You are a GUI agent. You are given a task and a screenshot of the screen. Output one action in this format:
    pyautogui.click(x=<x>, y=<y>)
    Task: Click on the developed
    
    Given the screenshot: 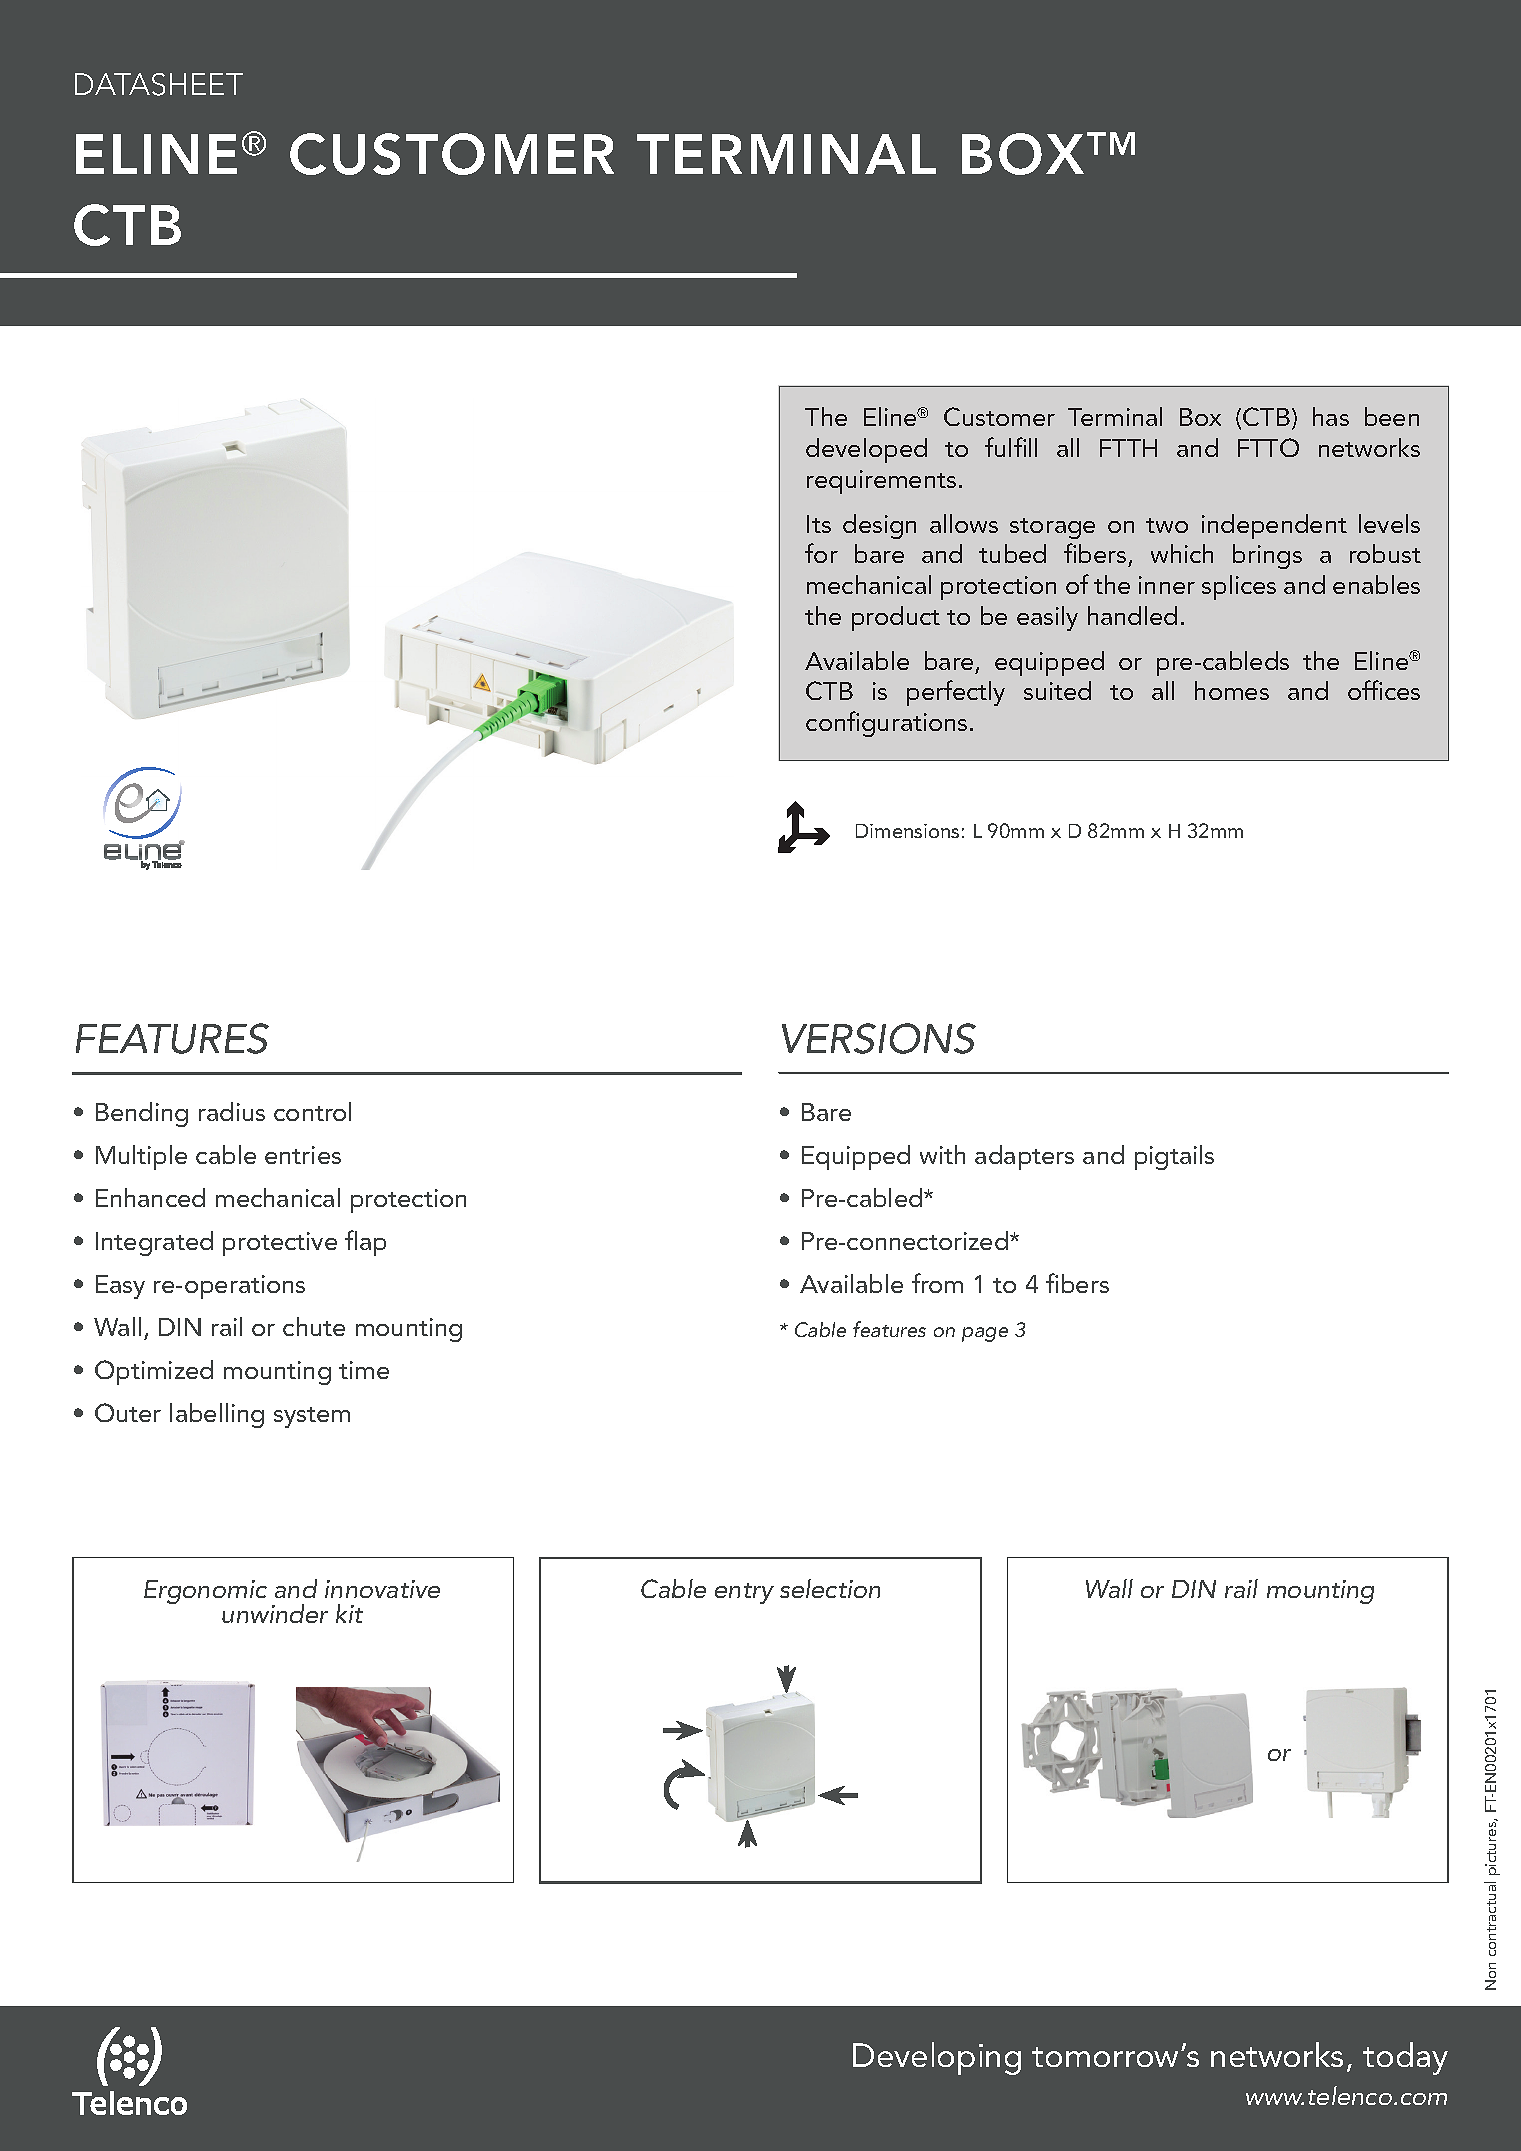 What is the action you would take?
    pyautogui.click(x=866, y=450)
